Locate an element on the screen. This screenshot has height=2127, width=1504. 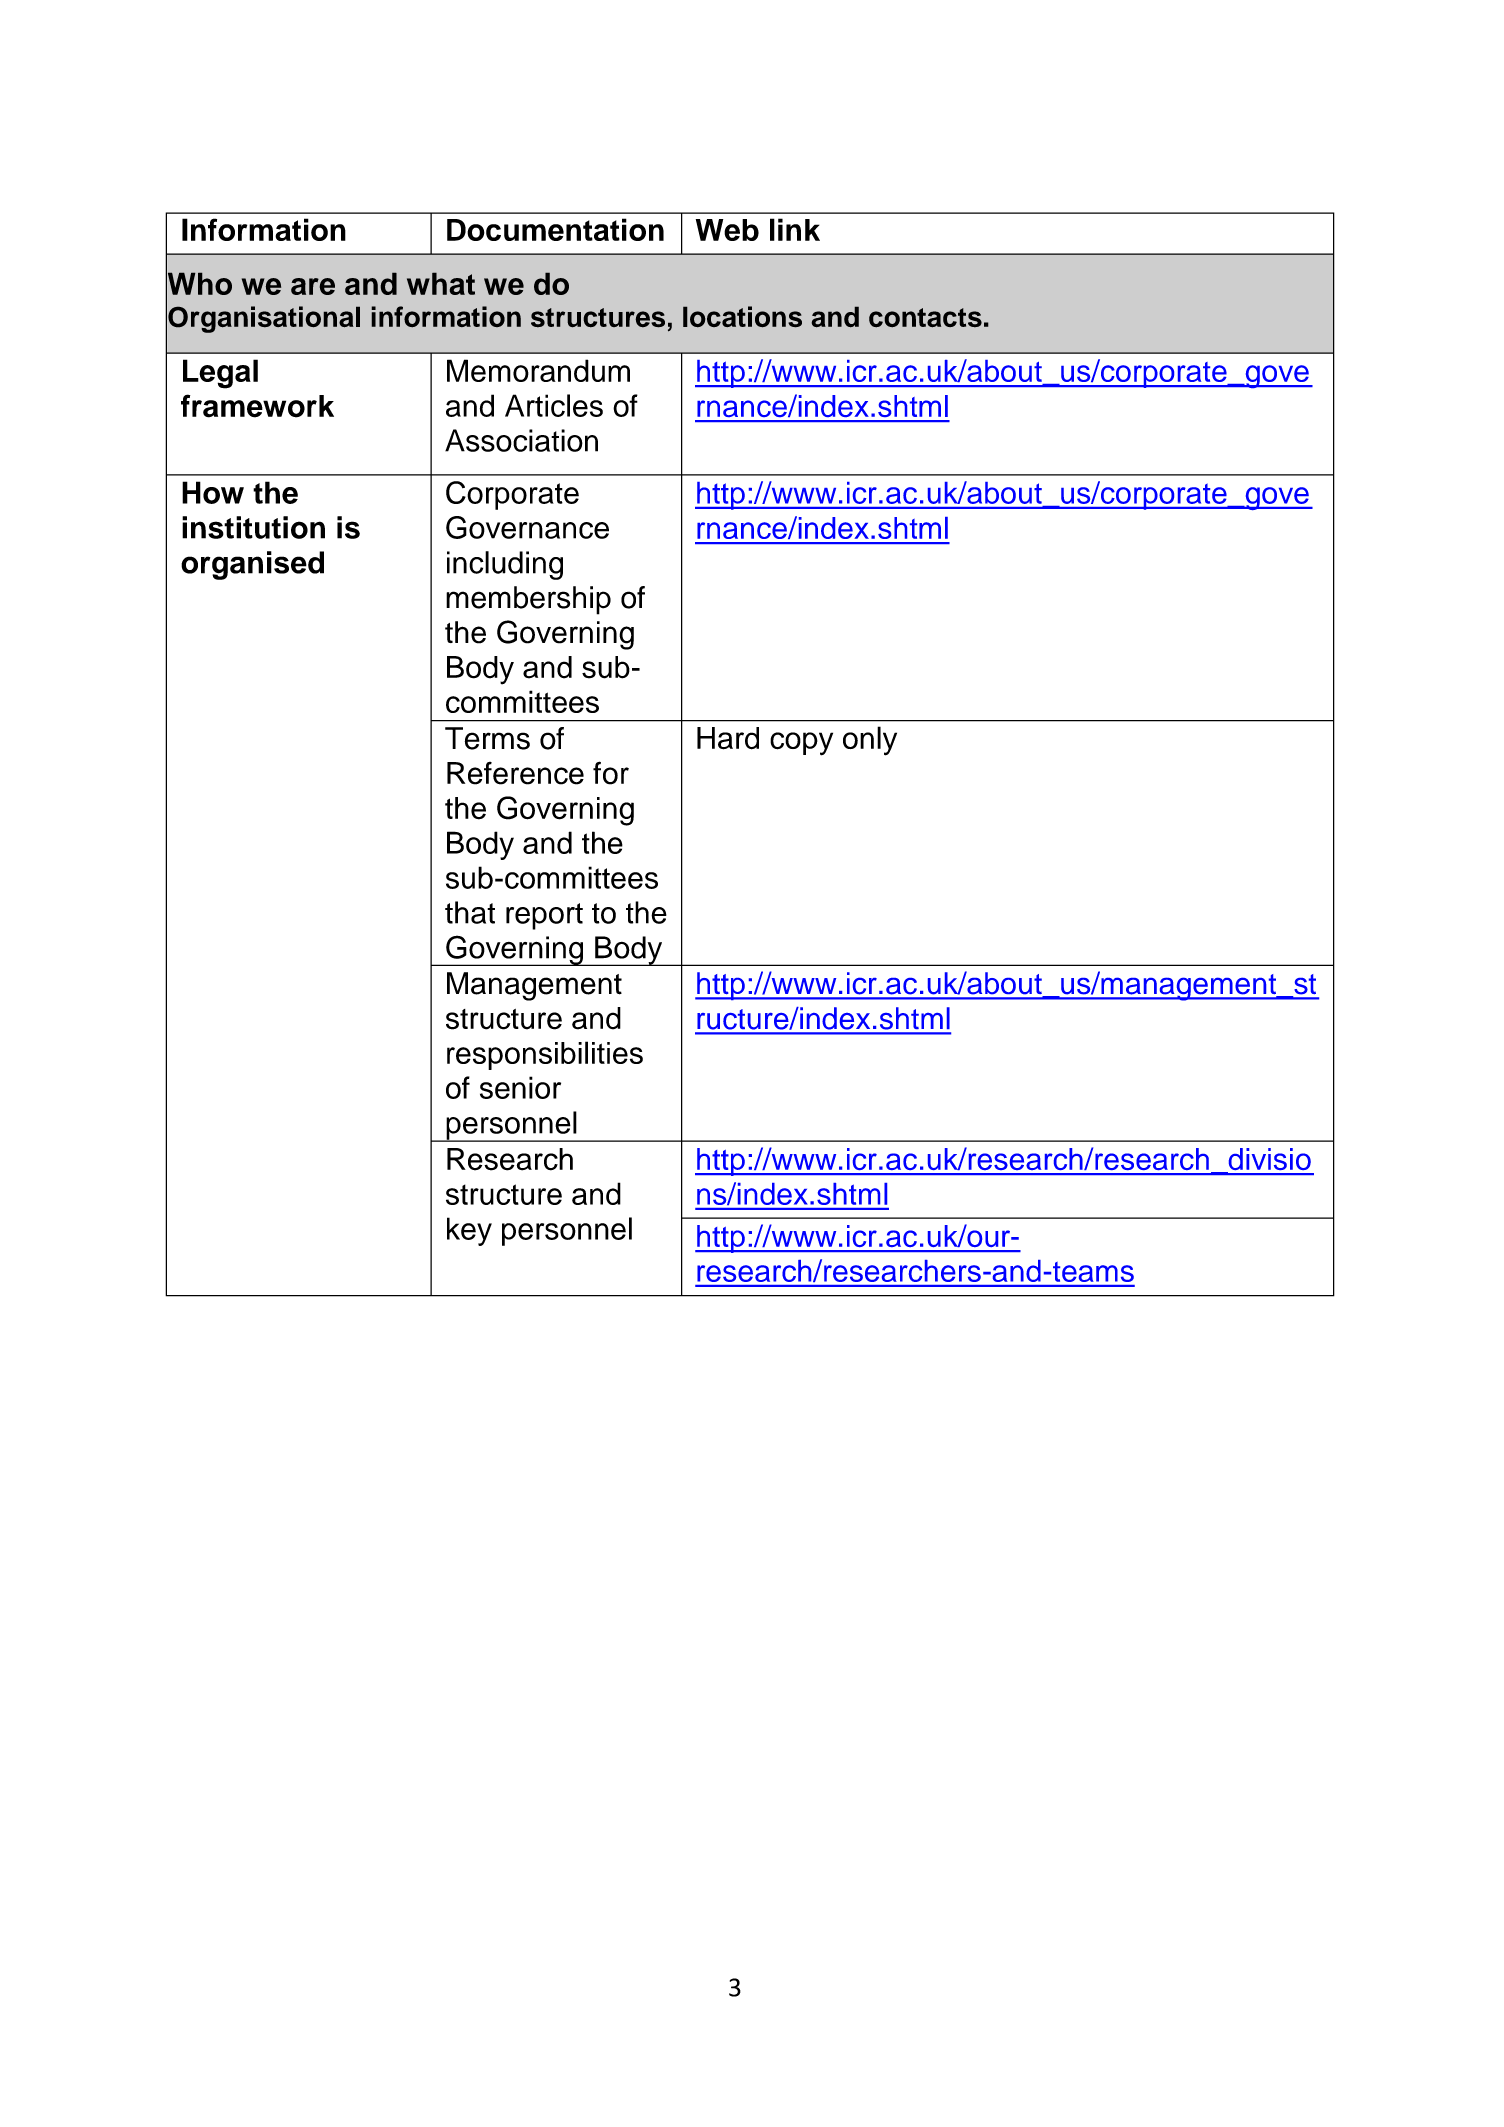
senior is located at coordinates (520, 1087).
